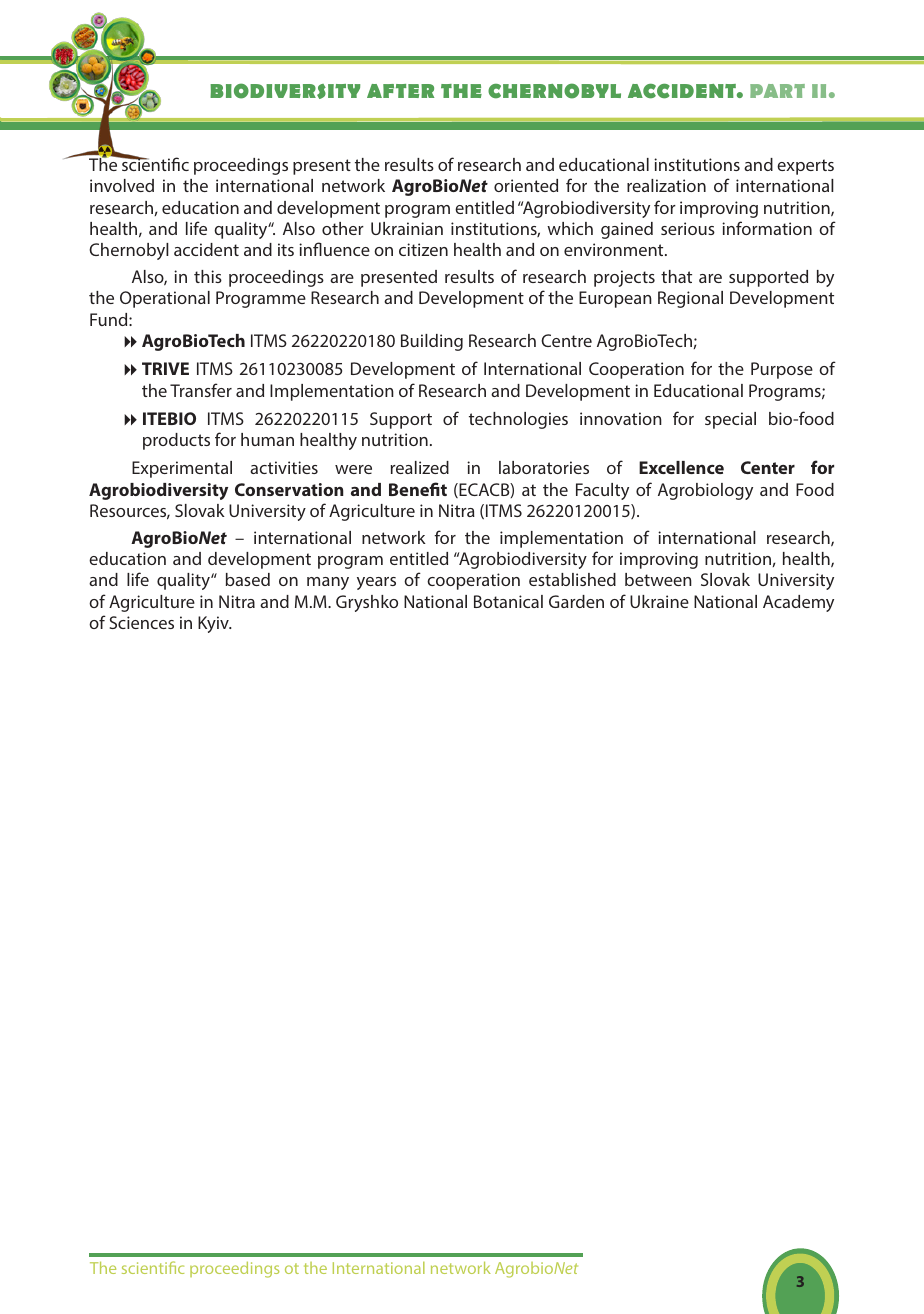 The image size is (924, 1314). Describe the element at coordinates (432, 342) in the screenshot. I see `Building` at that location.
